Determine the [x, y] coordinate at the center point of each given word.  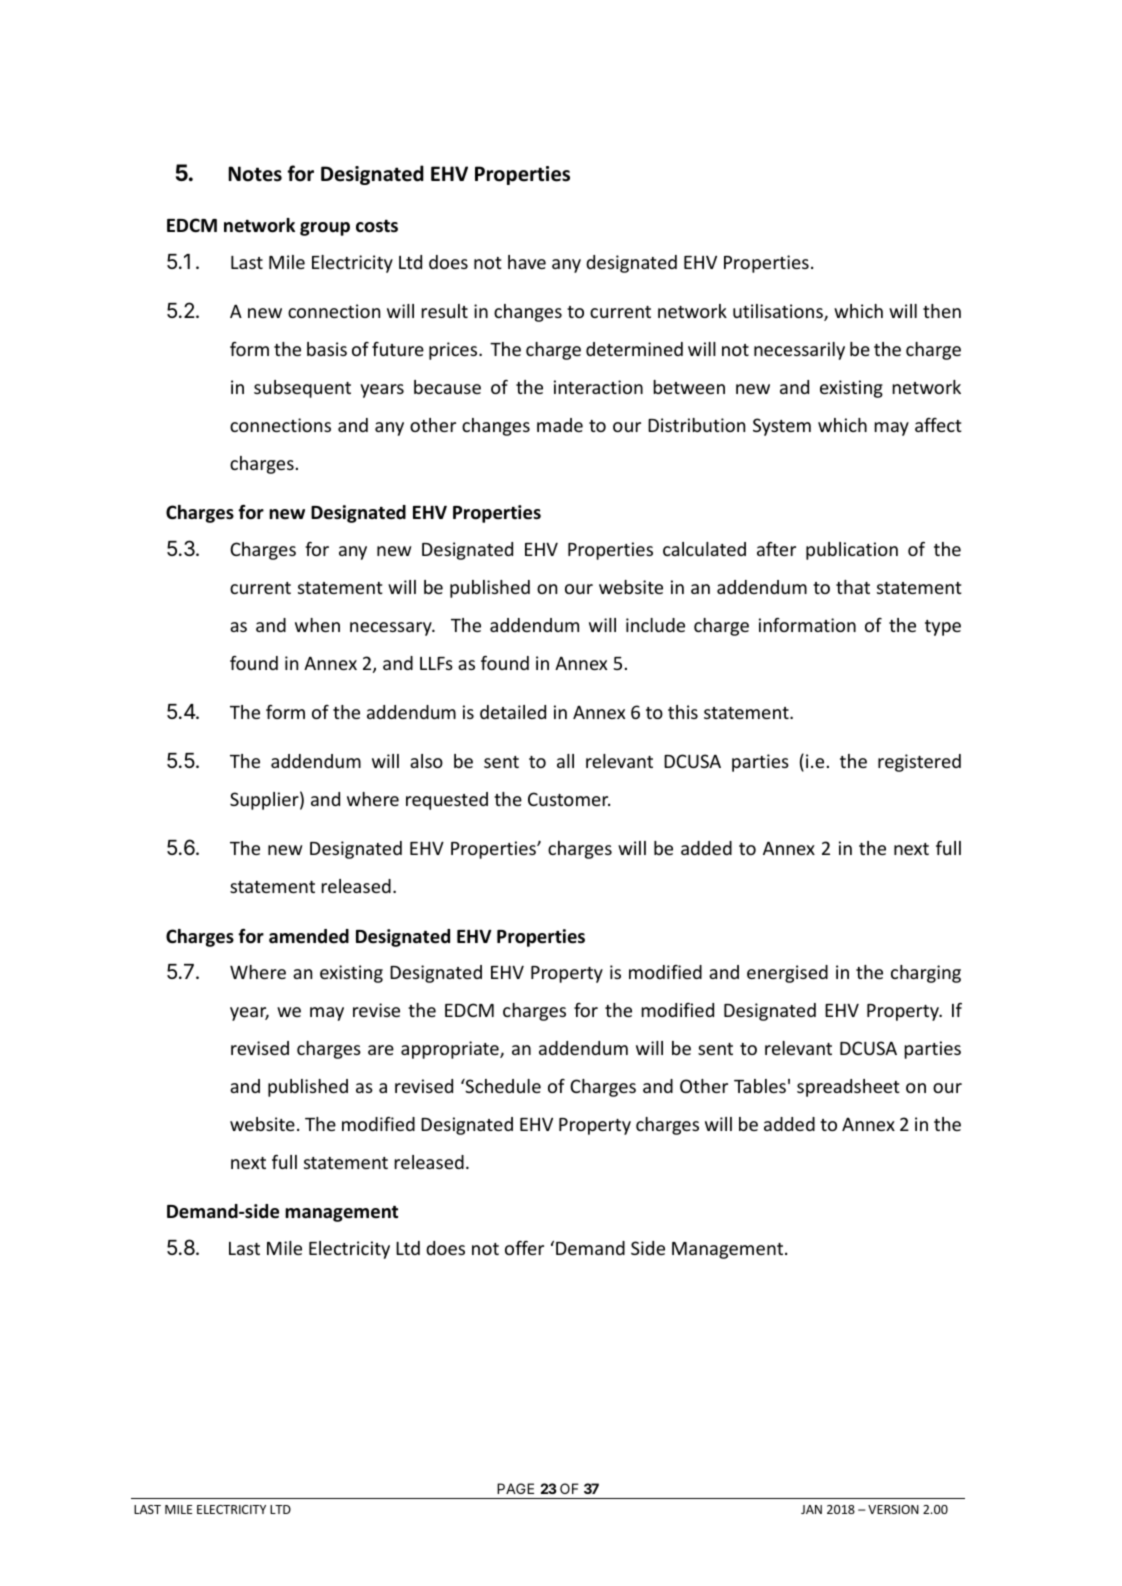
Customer [569, 799]
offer [524, 1248]
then [942, 311]
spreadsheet [848, 1088]
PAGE [515, 1488]
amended [309, 936]
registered [919, 763]
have [527, 262]
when [317, 625]
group [325, 229]
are [381, 1050]
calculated [704, 549]
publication [852, 551]
